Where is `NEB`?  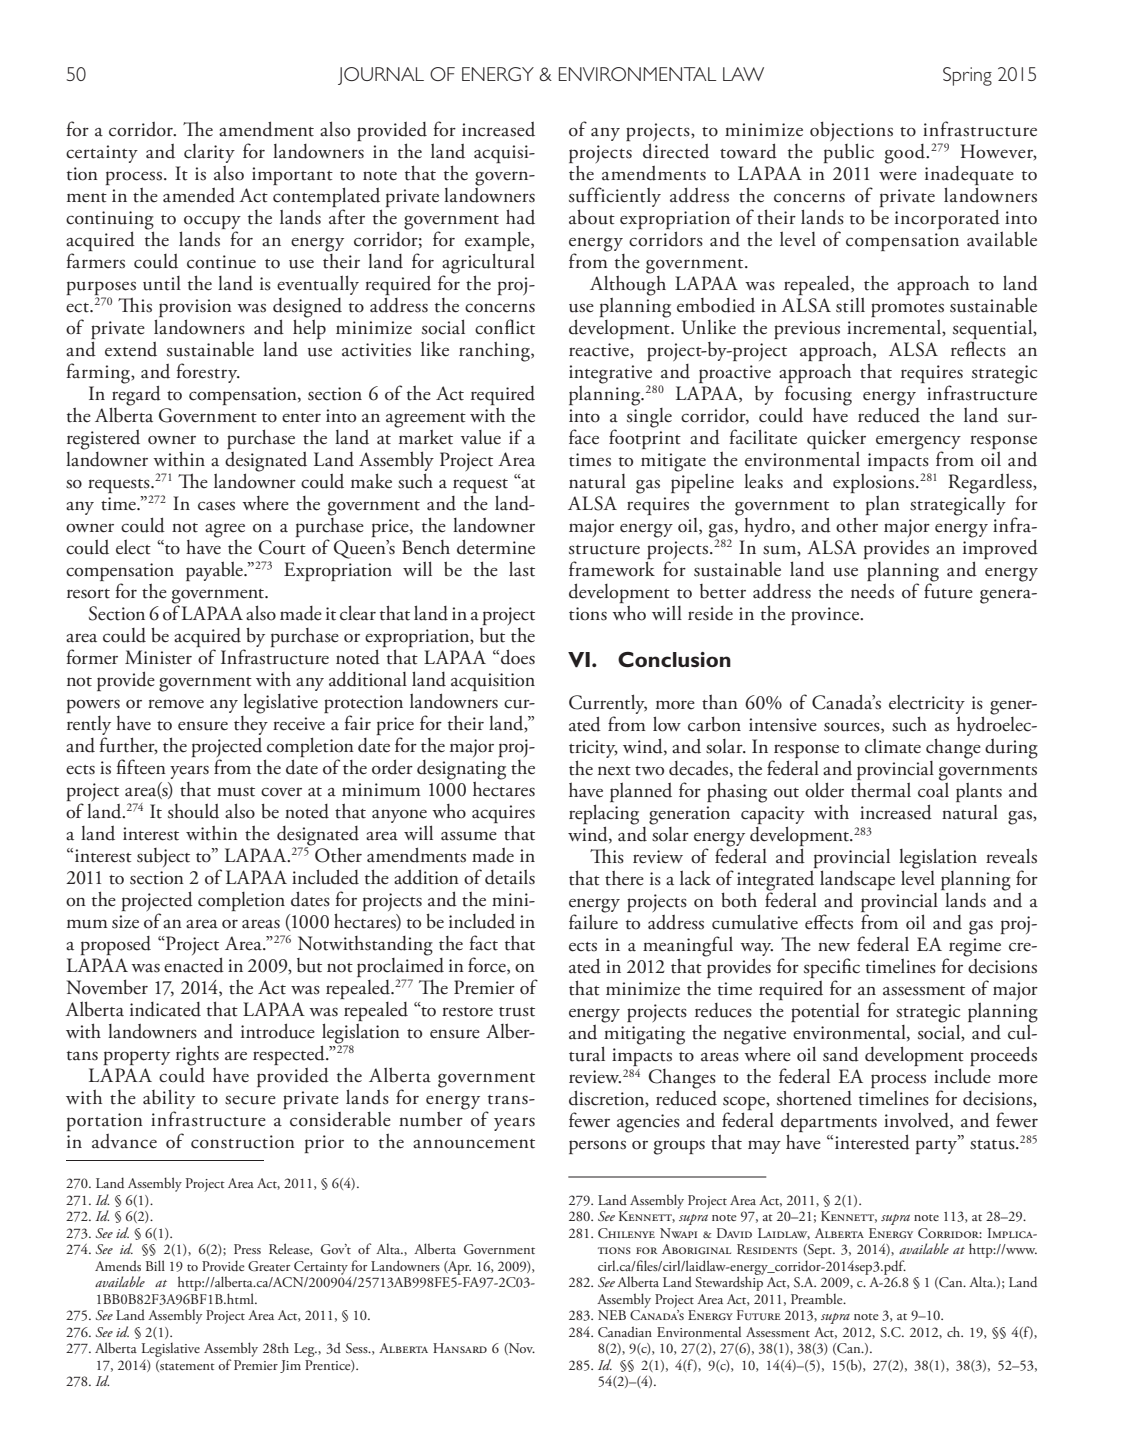 NEB is located at coordinates (612, 1315).
